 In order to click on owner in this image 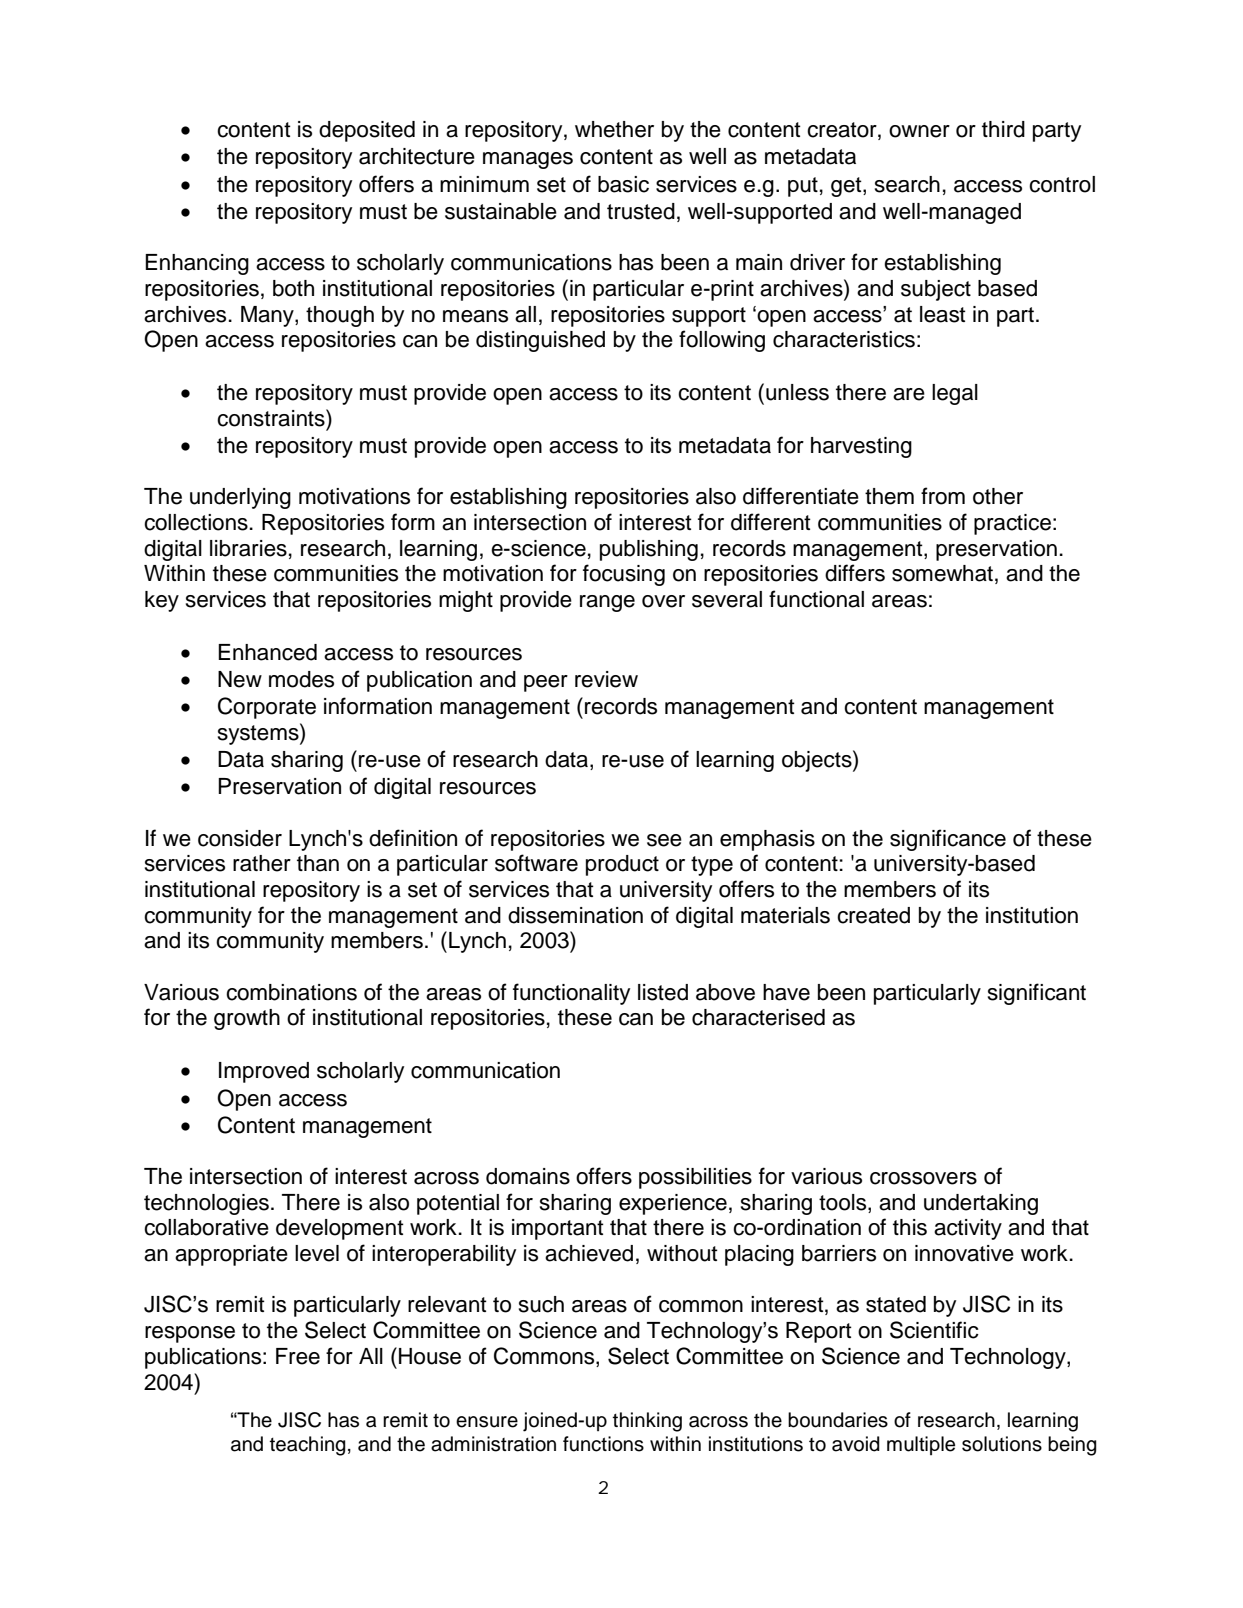, I will do `click(919, 131)`.
